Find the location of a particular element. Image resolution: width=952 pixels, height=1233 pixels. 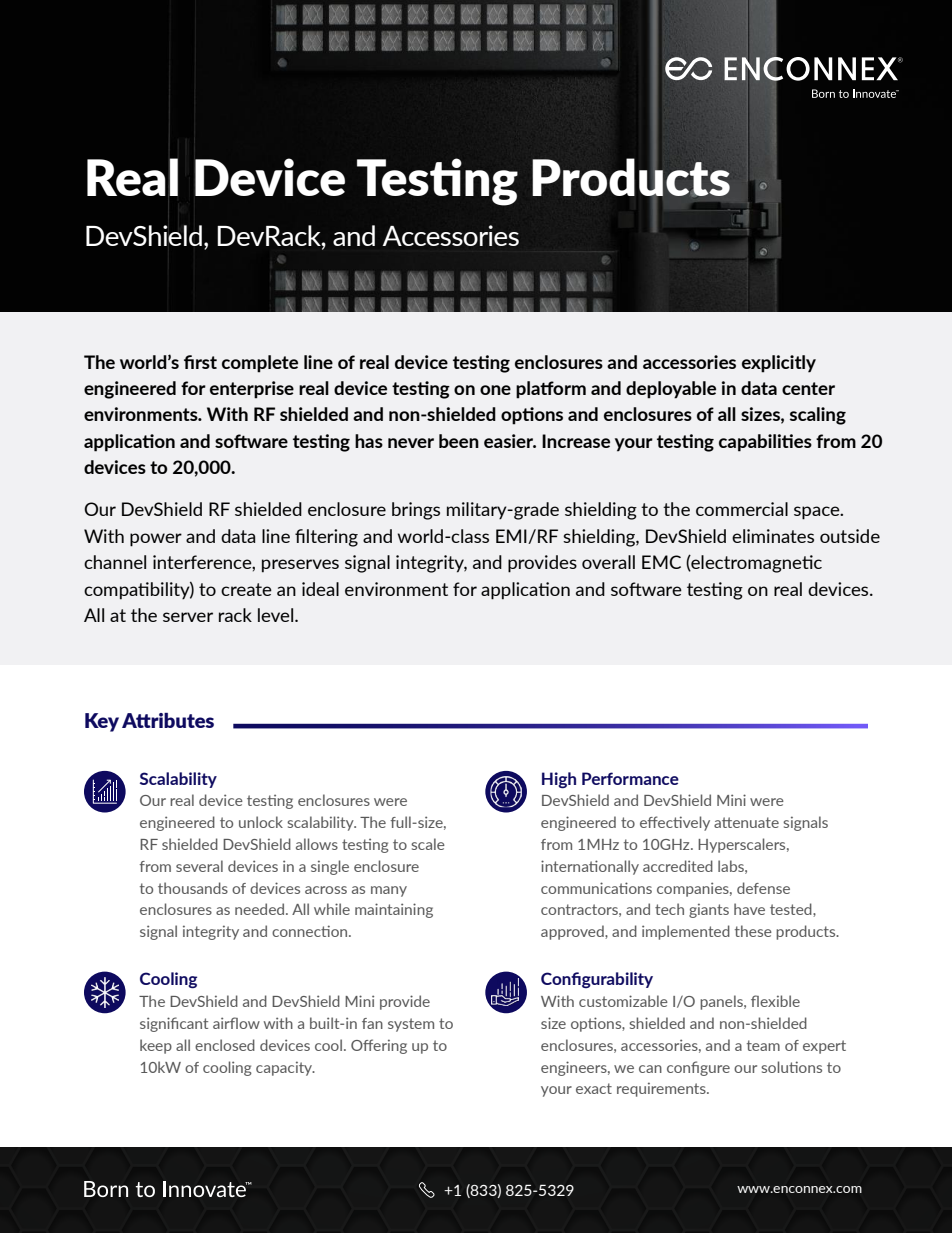

power is located at coordinates (156, 540).
